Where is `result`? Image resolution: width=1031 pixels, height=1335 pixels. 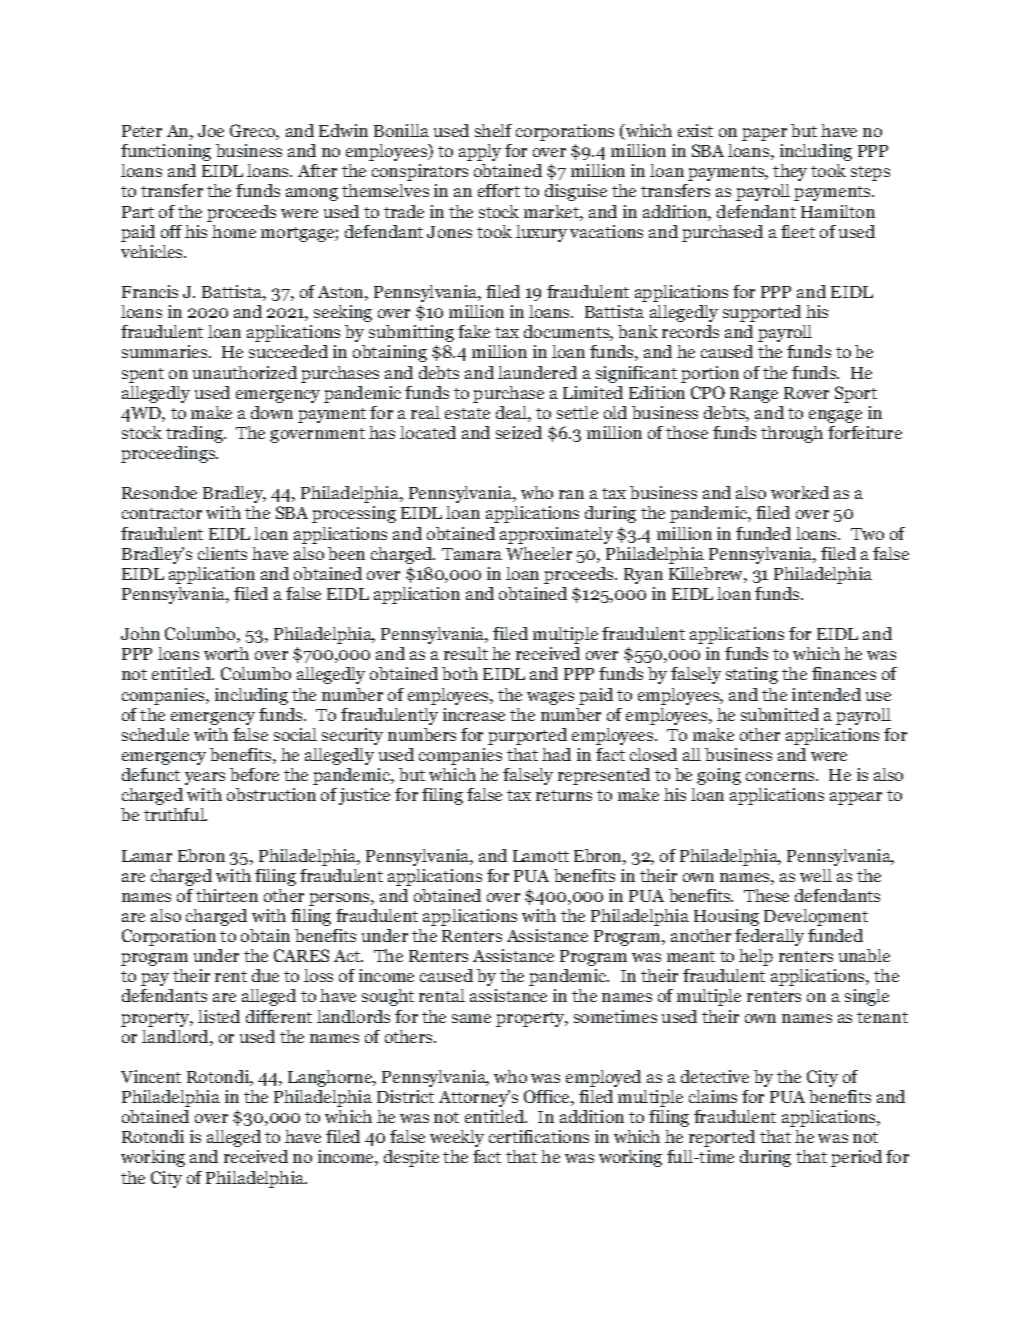 result is located at coordinates (466, 653).
